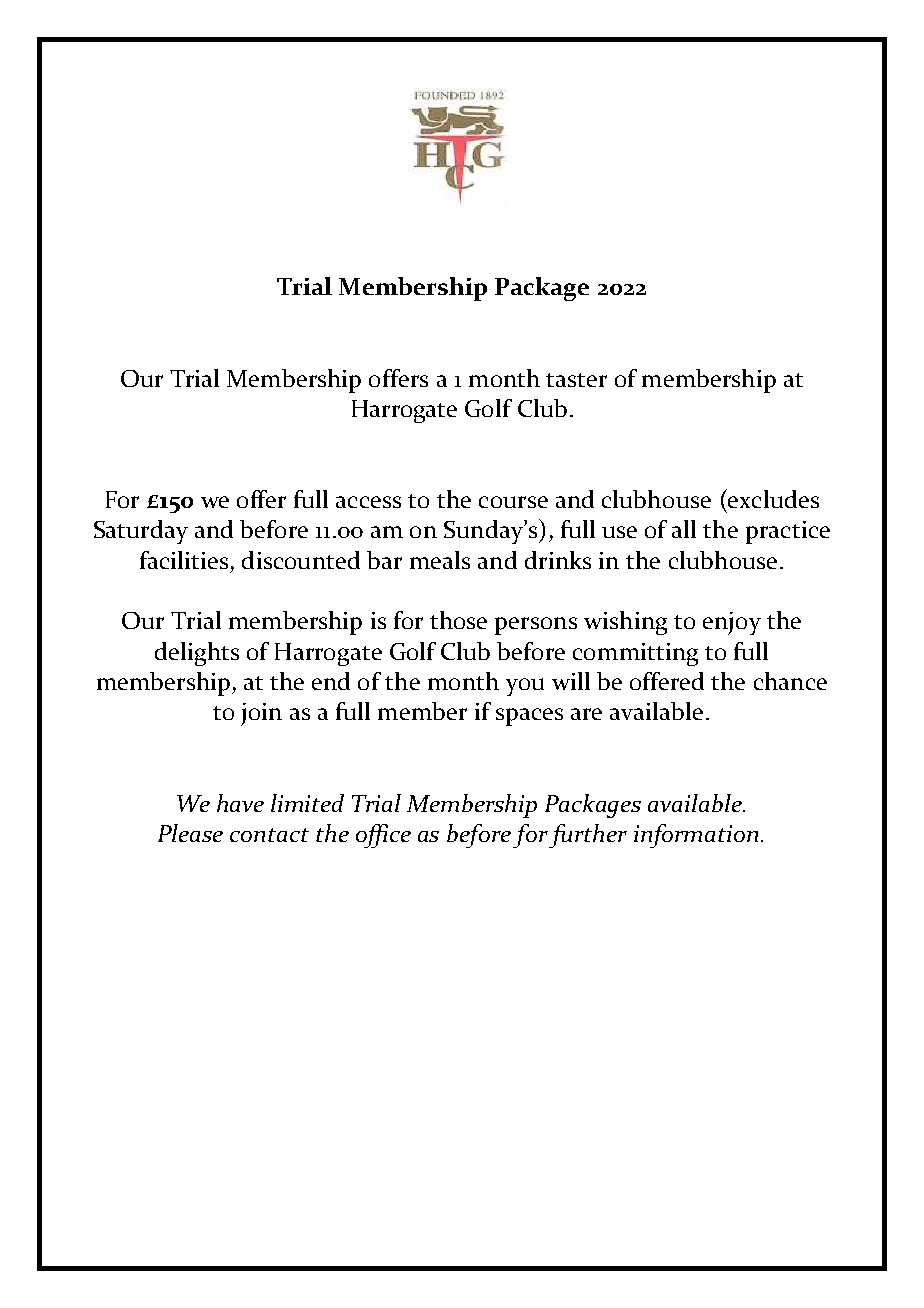 The width and height of the document is (924, 1308). I want to click on Please, so click(190, 833).
